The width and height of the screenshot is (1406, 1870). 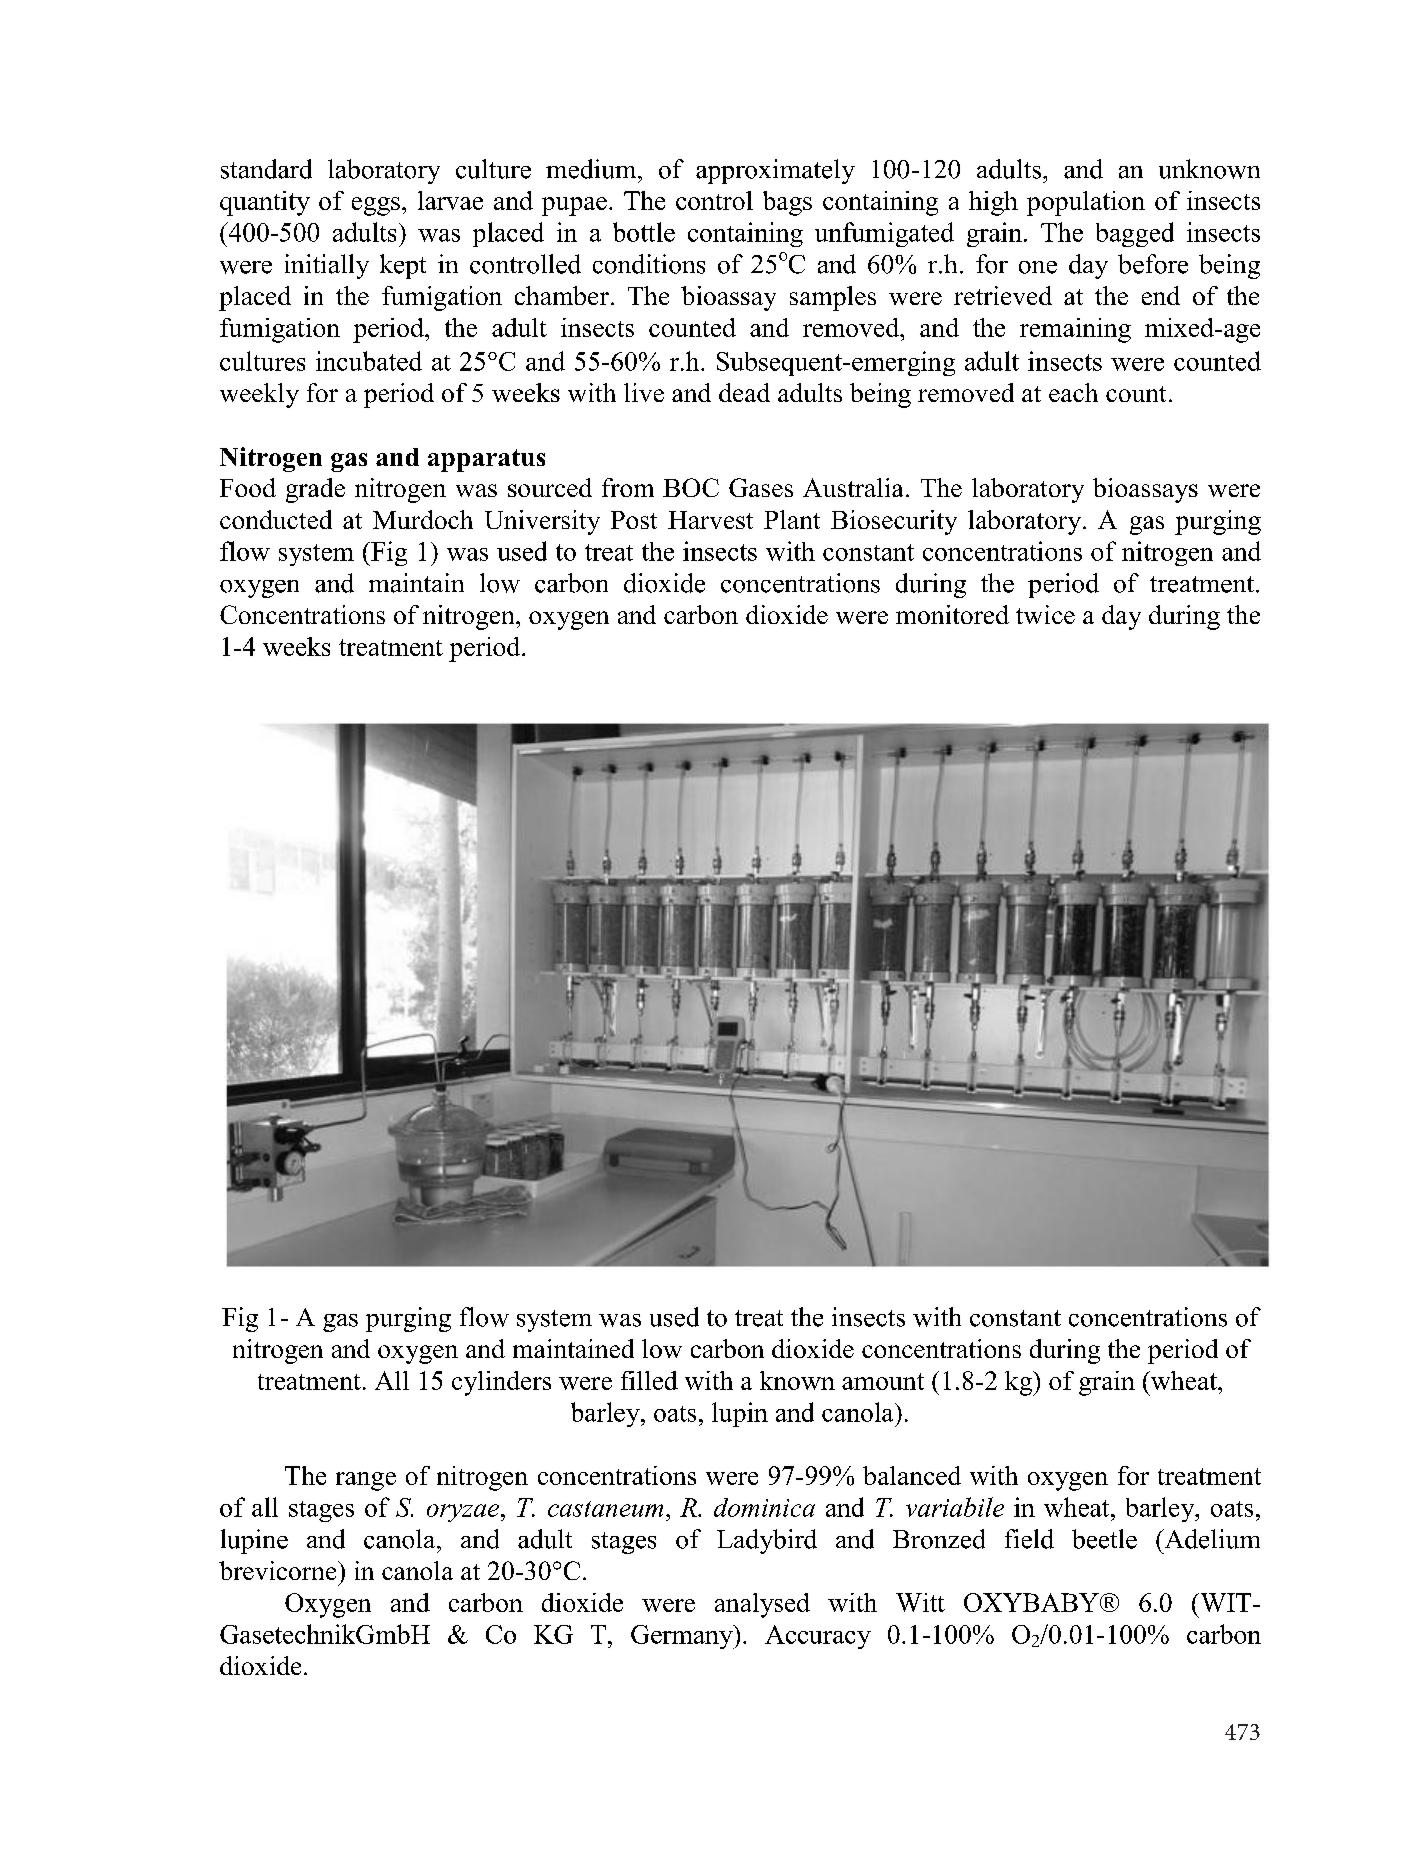 What do you see at coordinates (883, 1381) in the screenshot?
I see `amount` at bounding box center [883, 1381].
